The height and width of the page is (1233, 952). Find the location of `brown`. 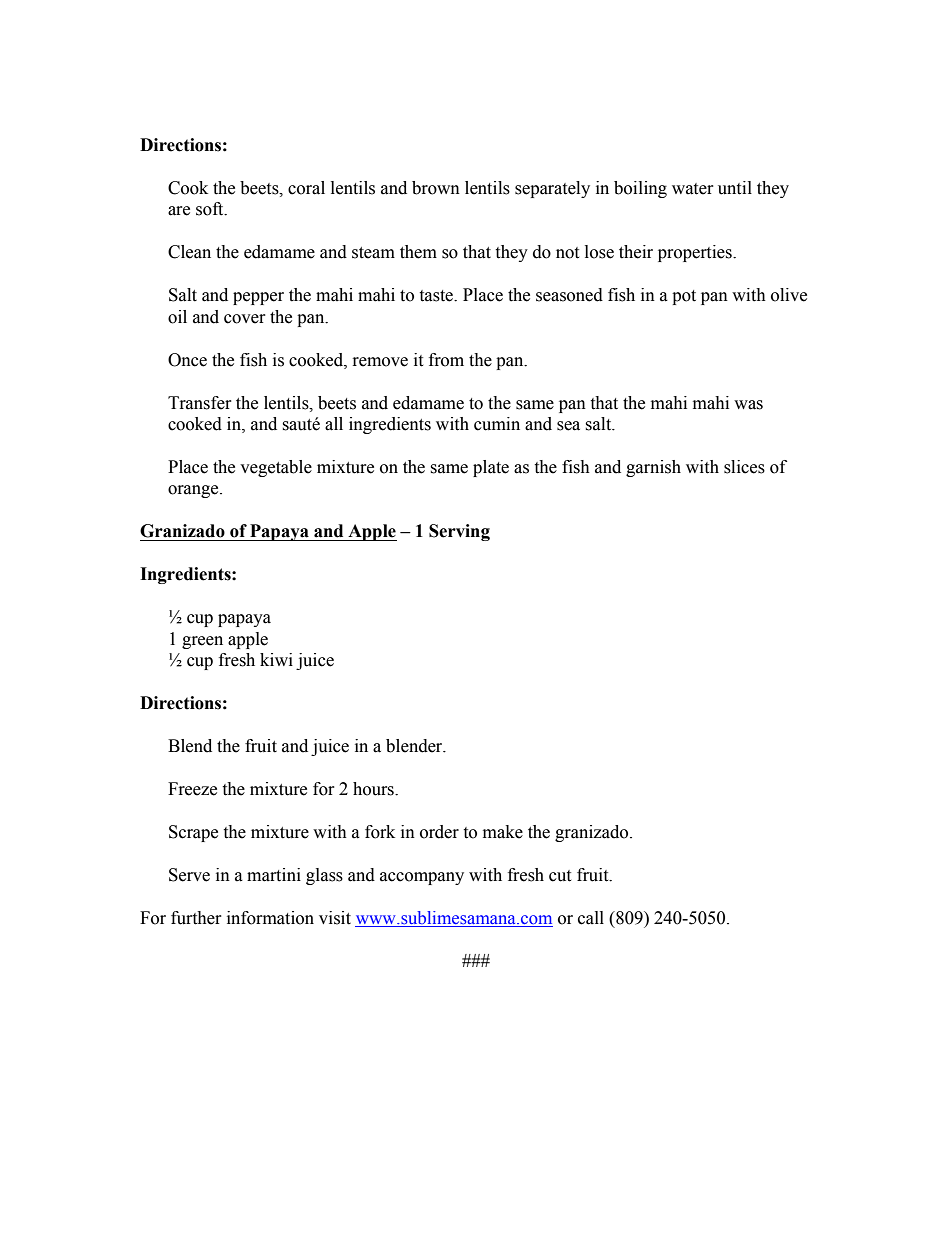

brown is located at coordinates (436, 188).
